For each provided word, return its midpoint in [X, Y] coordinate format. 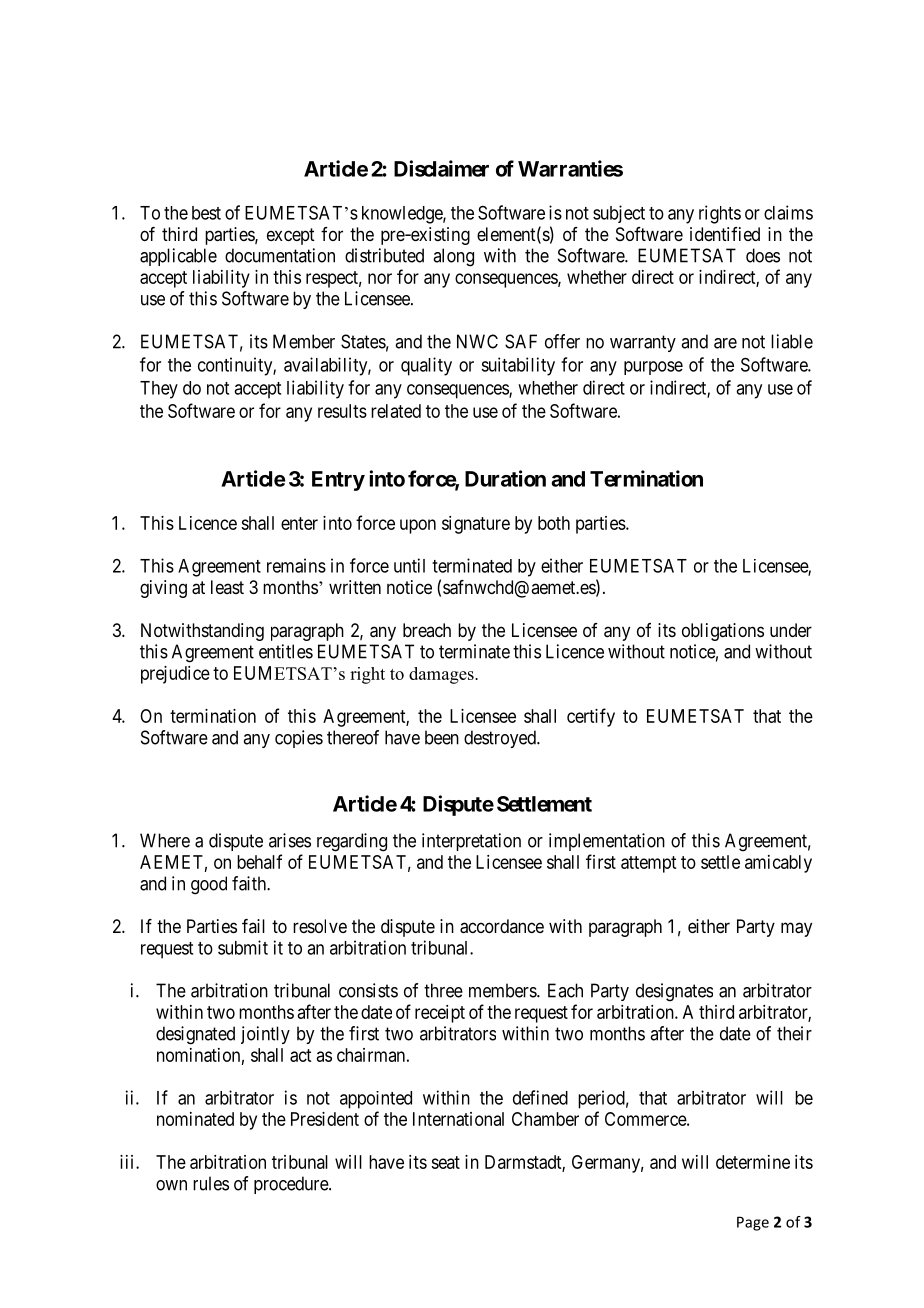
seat [445, 1162]
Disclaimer [441, 168]
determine [753, 1162]
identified [725, 234]
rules [211, 1183]
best [206, 213]
